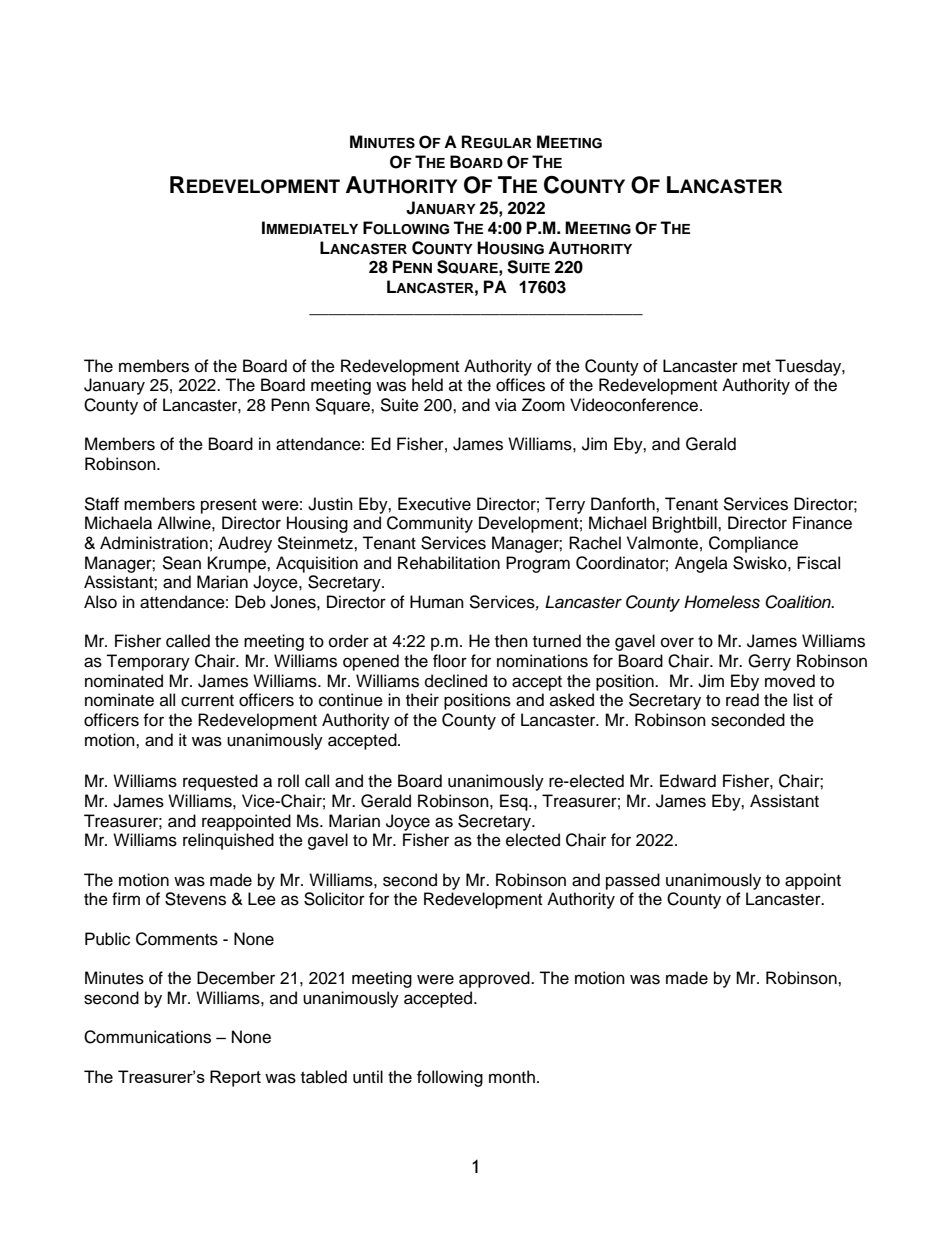  I want to click on Stevens, so click(195, 899).
